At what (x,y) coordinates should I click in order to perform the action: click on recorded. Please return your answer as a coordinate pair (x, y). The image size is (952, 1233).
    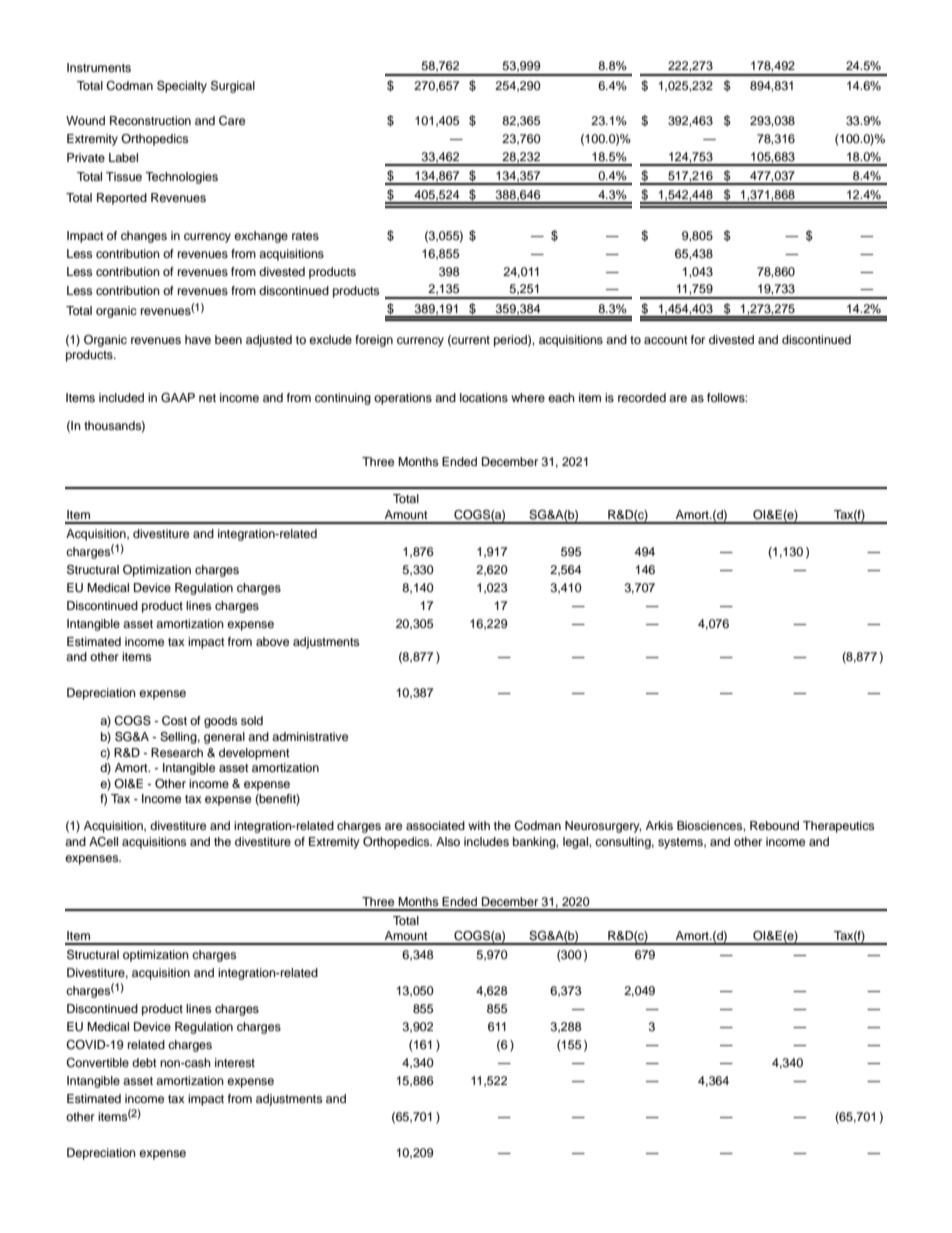
    Looking at the image, I should click on (642, 397).
